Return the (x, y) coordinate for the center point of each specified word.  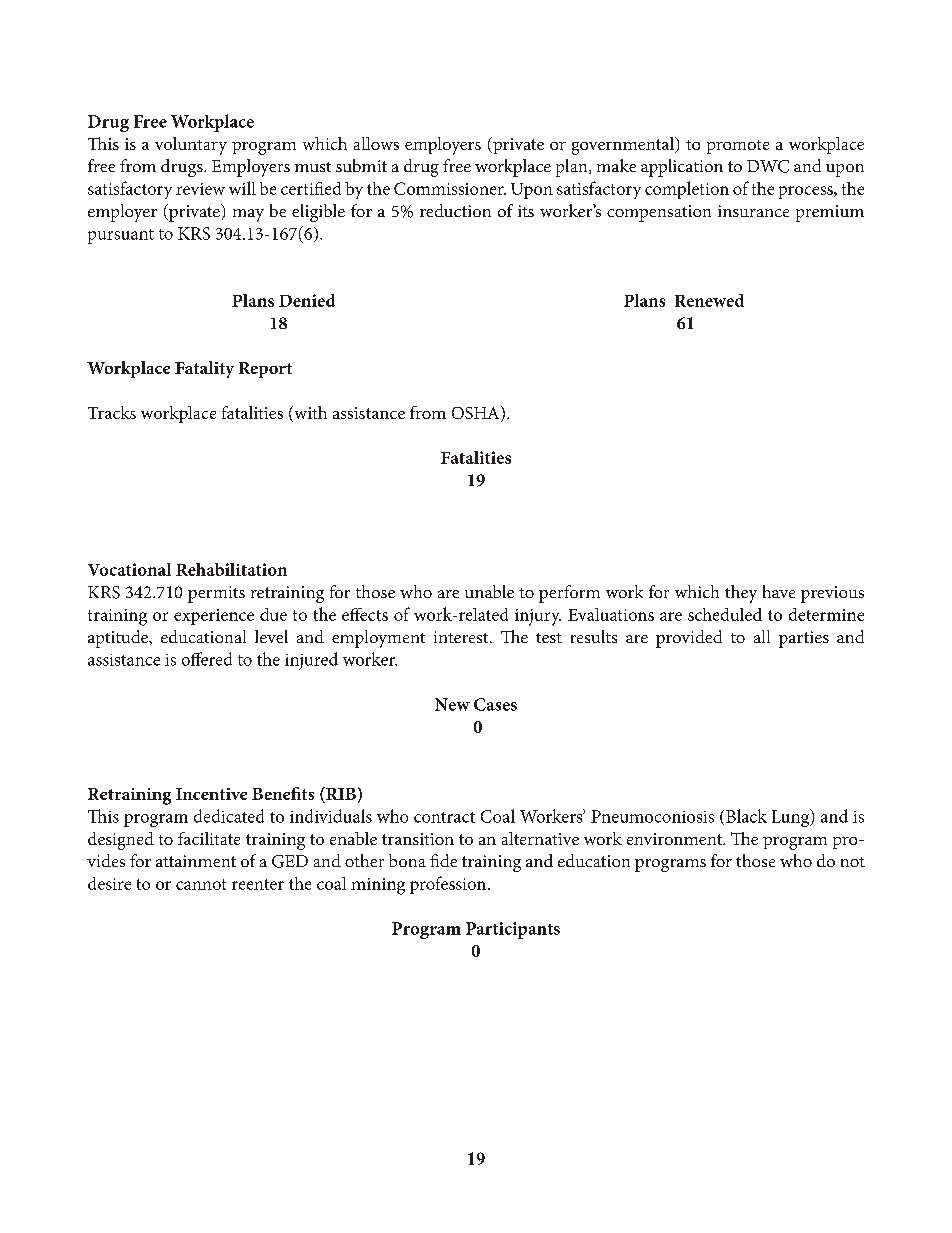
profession (449, 885)
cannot (201, 884)
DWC (768, 166)
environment (676, 839)
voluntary (191, 146)
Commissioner (450, 188)
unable (489, 591)
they (741, 594)
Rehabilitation (231, 569)
